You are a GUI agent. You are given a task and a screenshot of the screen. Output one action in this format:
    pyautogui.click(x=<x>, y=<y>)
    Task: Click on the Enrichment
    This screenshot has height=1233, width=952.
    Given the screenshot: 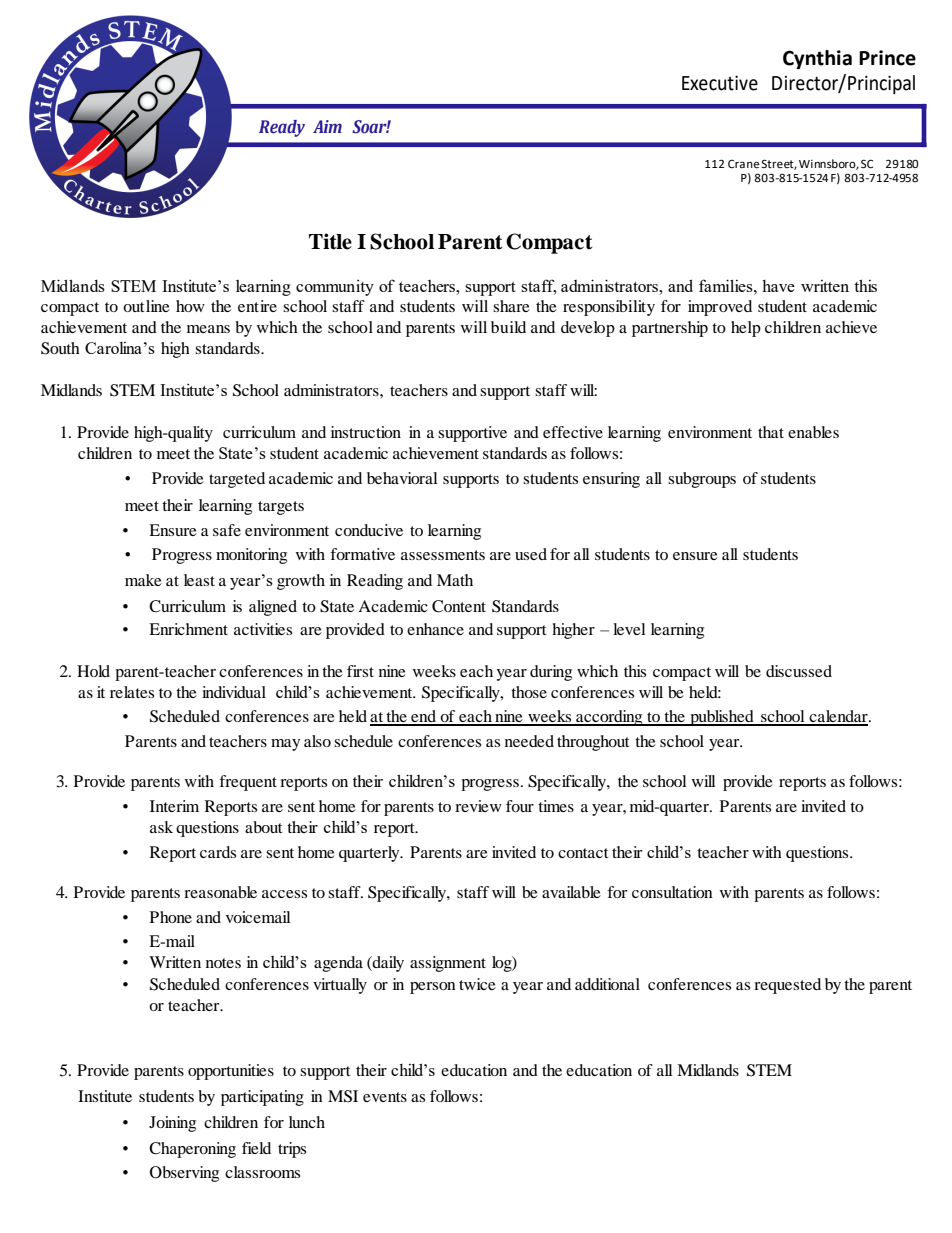 What is the action you would take?
    pyautogui.click(x=188, y=629)
